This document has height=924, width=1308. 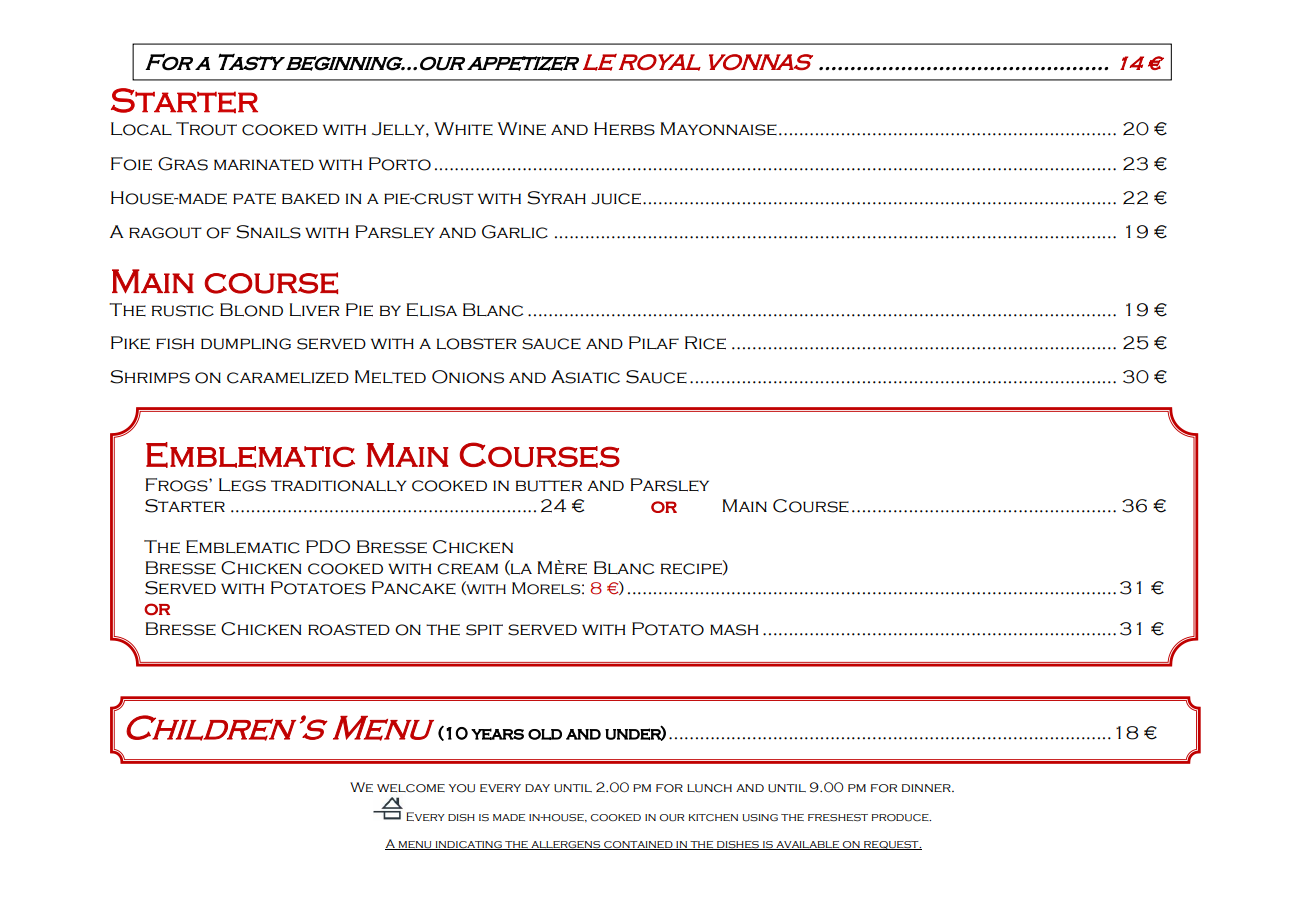 What do you see at coordinates (339, 486) in the document?
I see `traditionally` at bounding box center [339, 486].
